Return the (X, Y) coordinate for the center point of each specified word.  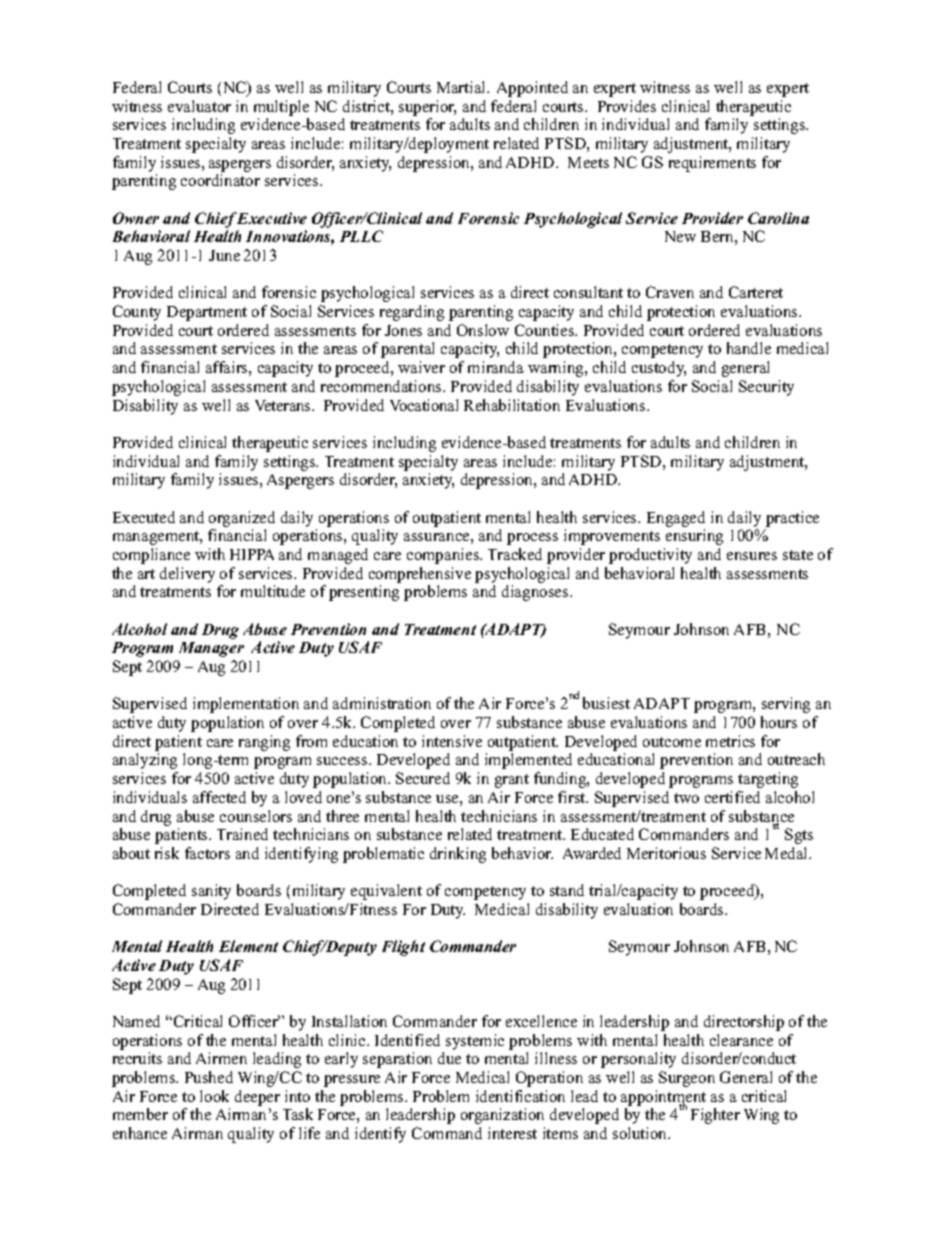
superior (427, 108)
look (214, 1096)
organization (502, 1116)
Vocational (424, 405)
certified (732, 797)
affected (219, 797)
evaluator (199, 106)
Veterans (284, 405)
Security (766, 388)
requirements (712, 164)
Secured (423, 778)
